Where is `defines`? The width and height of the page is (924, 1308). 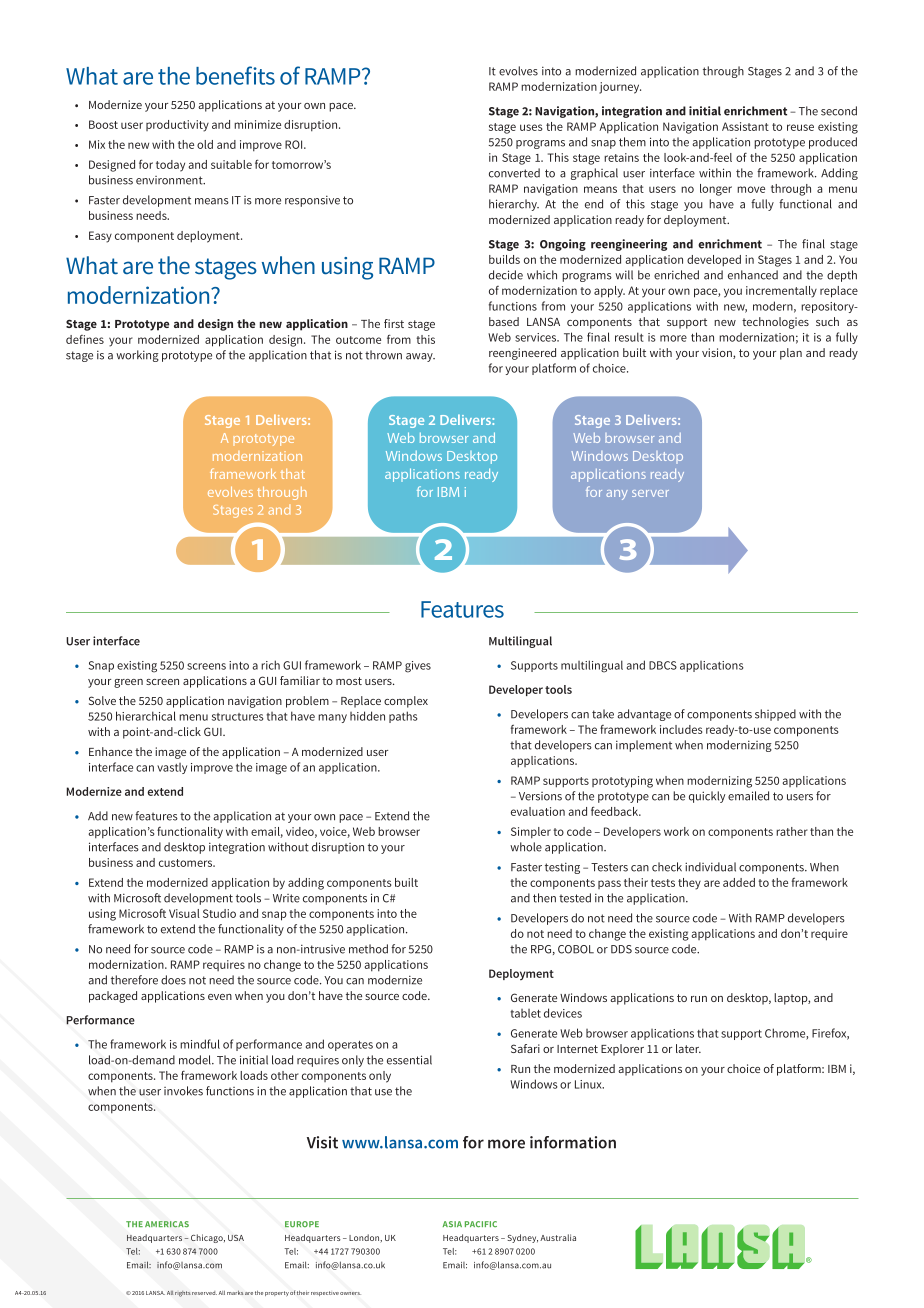 defines is located at coordinates (85, 339).
